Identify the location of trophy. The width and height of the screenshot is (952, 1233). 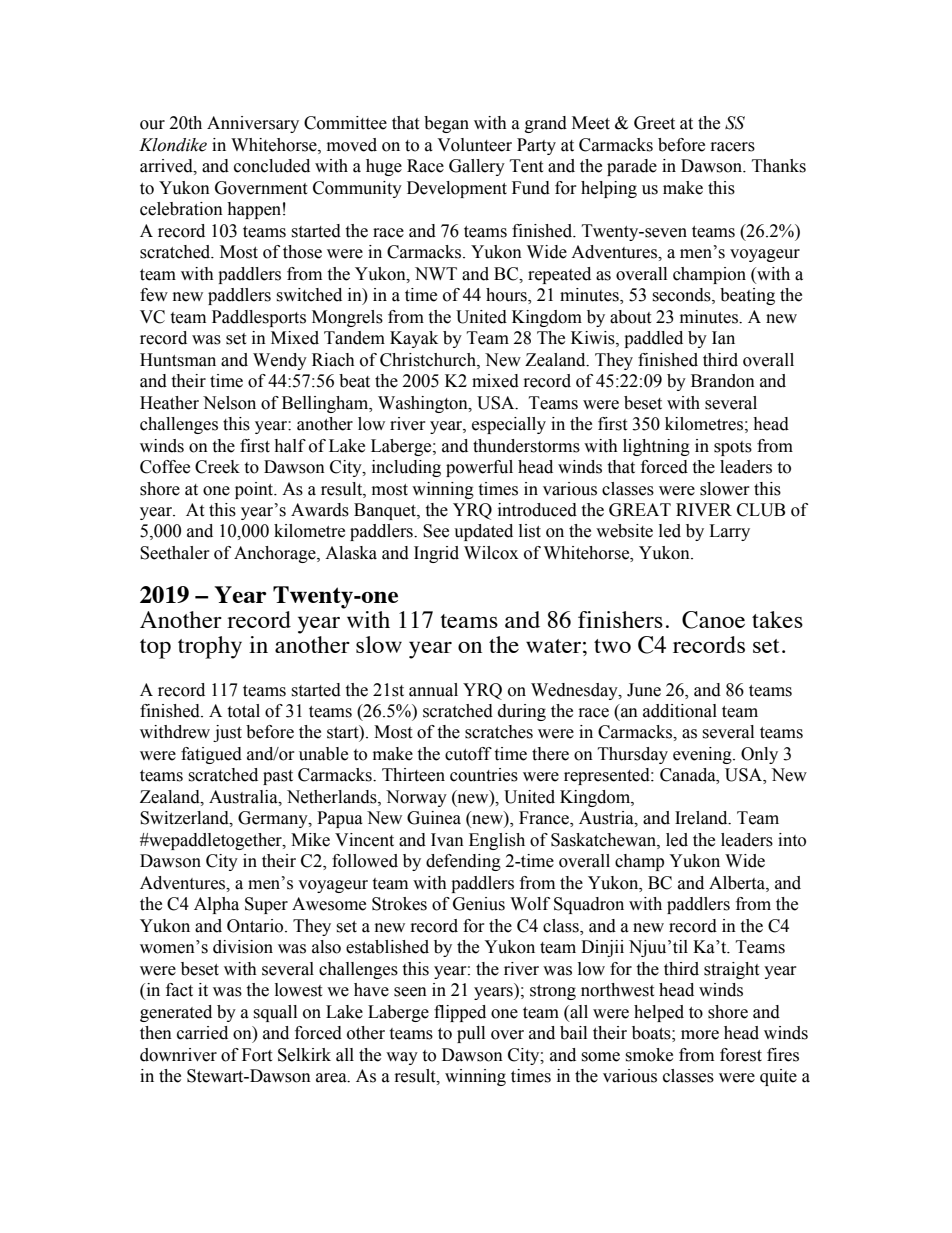
(210, 647).
